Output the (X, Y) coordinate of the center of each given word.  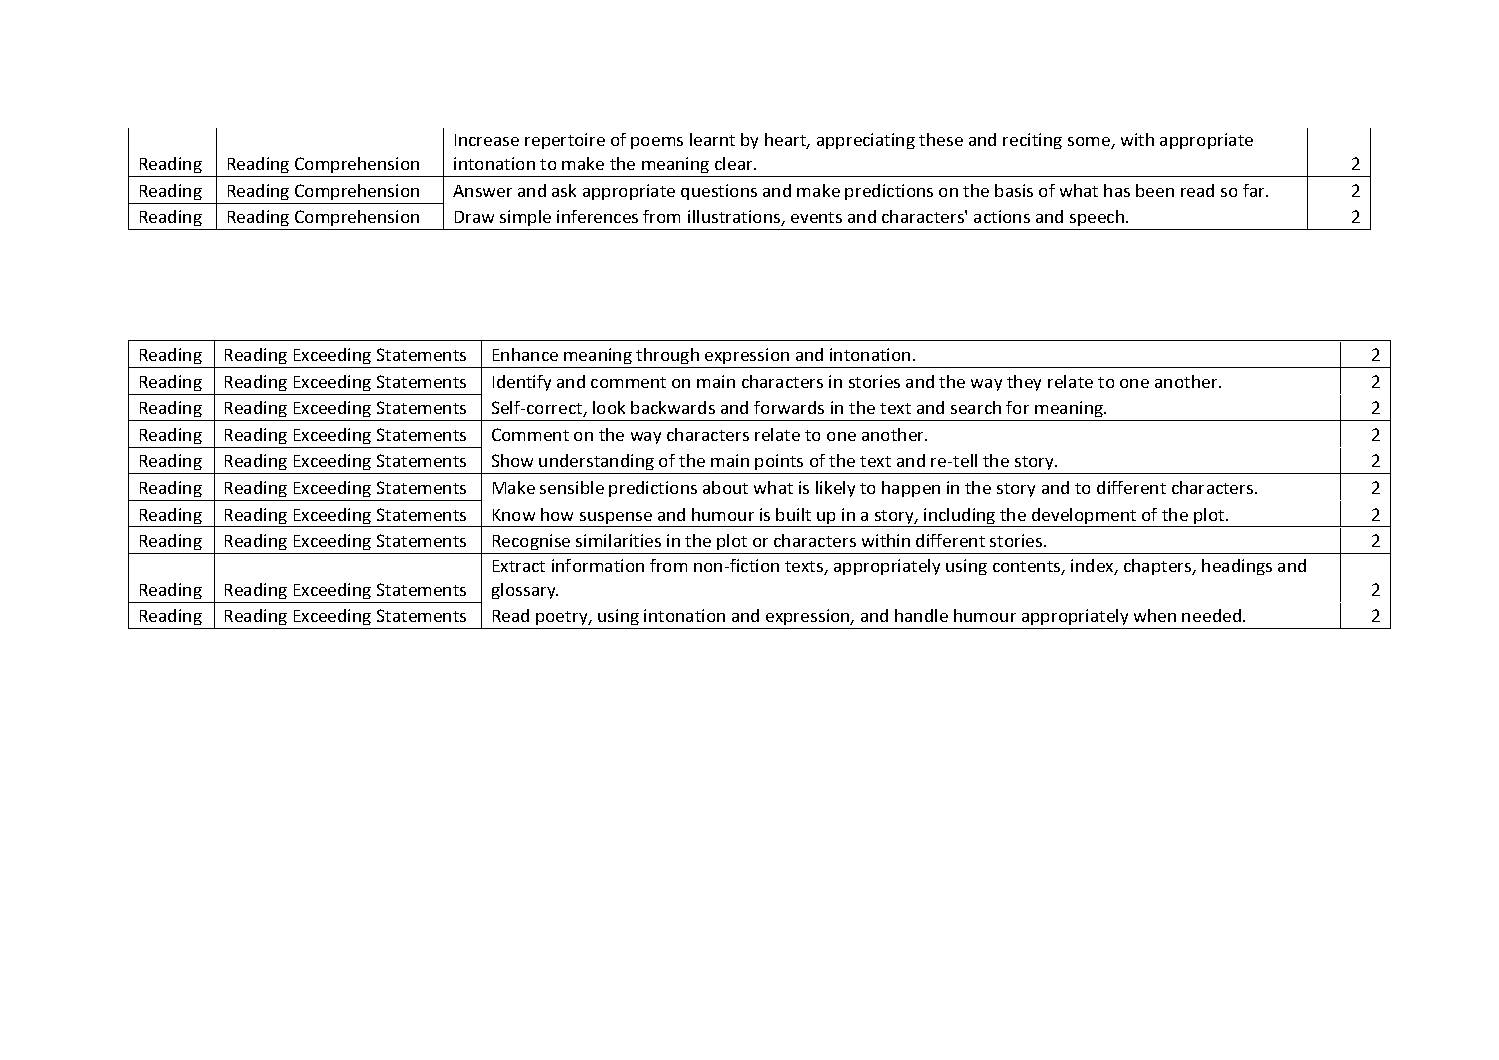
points (780, 464)
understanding (597, 464)
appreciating (866, 141)
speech (1097, 220)
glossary (525, 591)
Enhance (525, 354)
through (668, 358)
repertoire (565, 141)
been (1155, 190)
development (1084, 517)
